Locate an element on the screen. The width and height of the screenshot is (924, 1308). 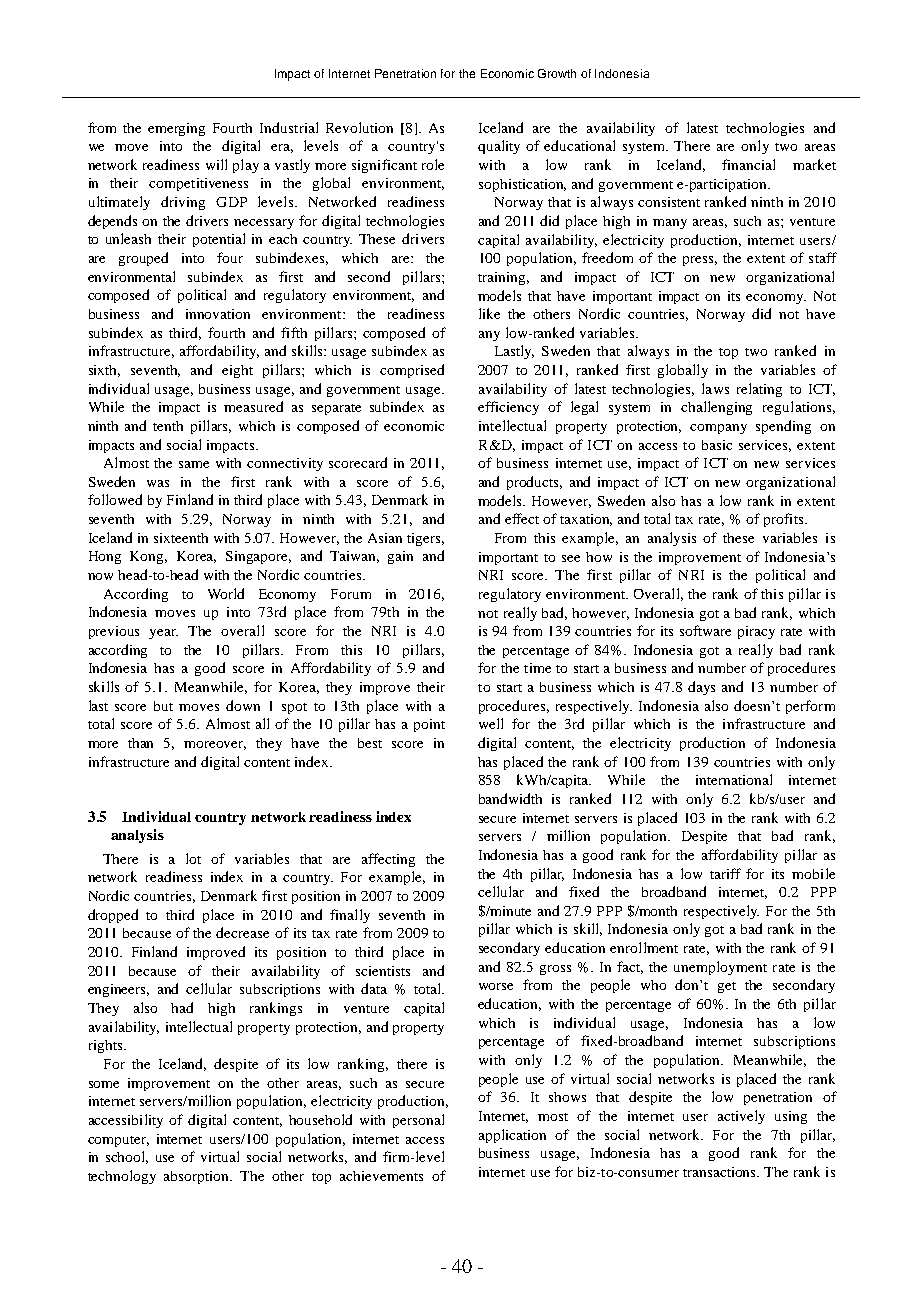
bandwidth is located at coordinates (510, 798).
